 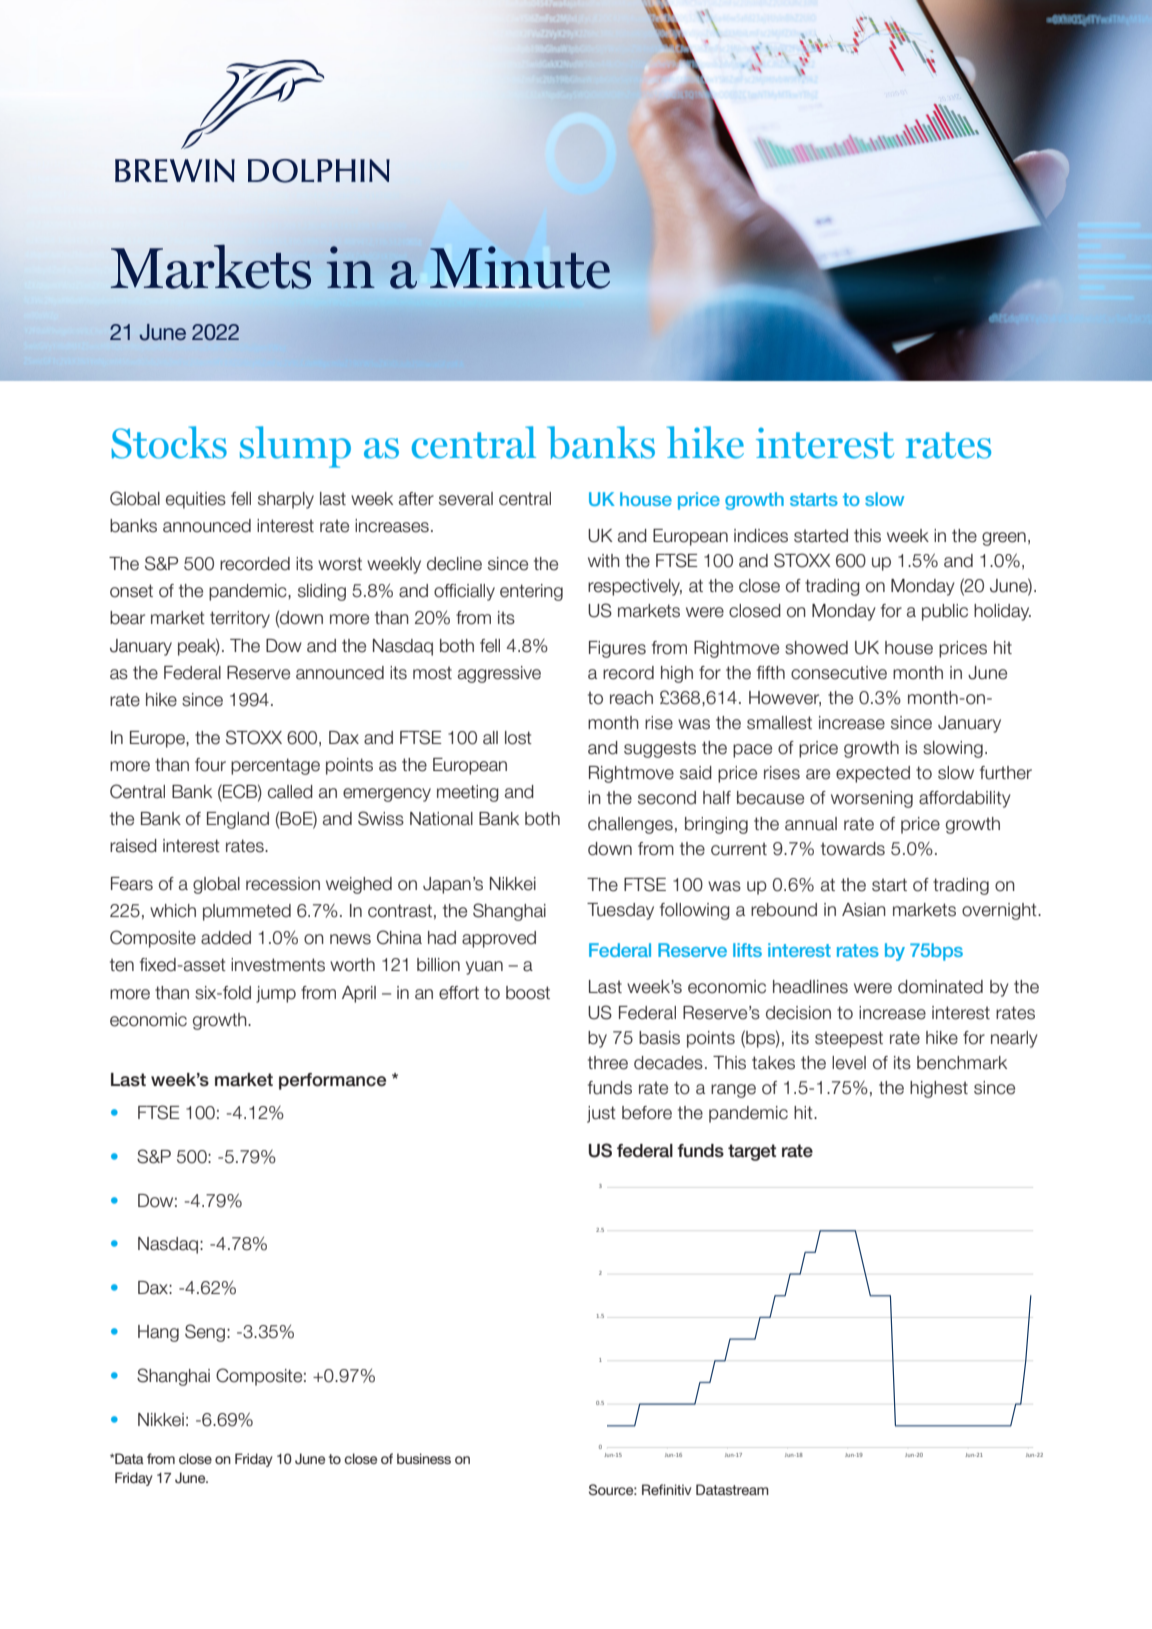 What do you see at coordinates (601, 1114) in the screenshot?
I see `just` at bounding box center [601, 1114].
